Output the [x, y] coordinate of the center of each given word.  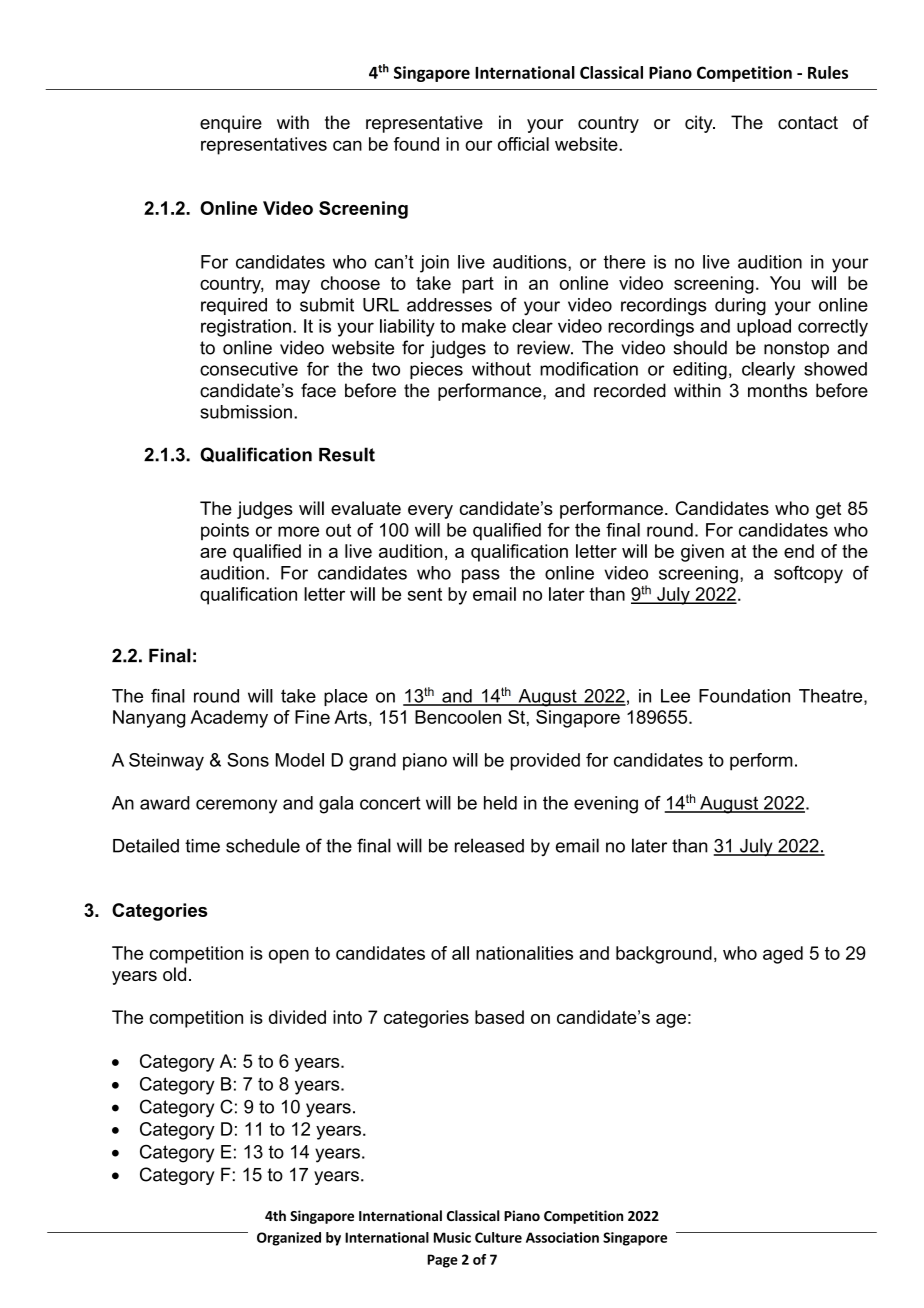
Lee [675, 696]
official [523, 144]
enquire [231, 124]
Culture [498, 1237]
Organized [289, 1239]
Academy [229, 719]
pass [481, 576]
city [700, 124]
